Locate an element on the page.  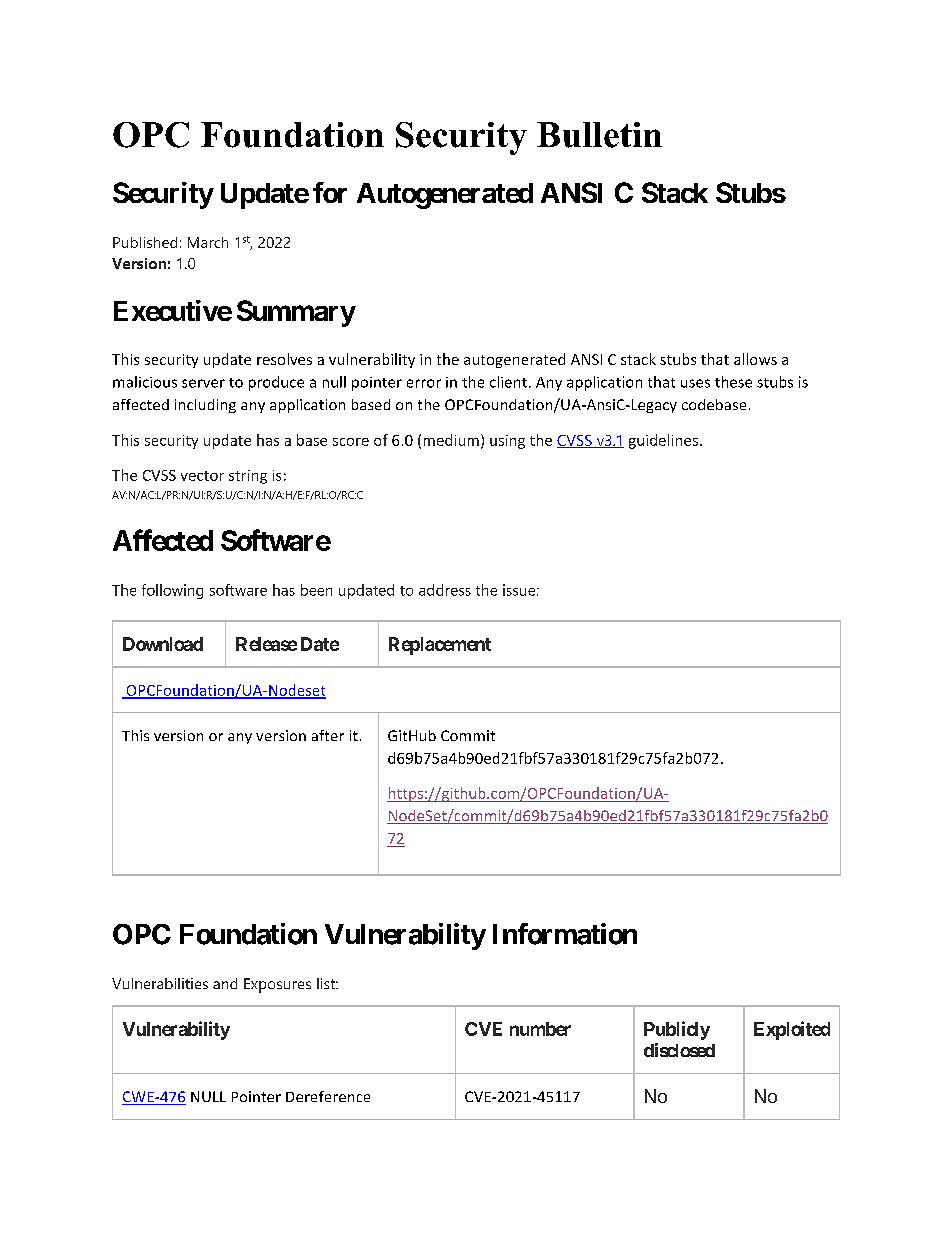
allows is located at coordinates (755, 359).
